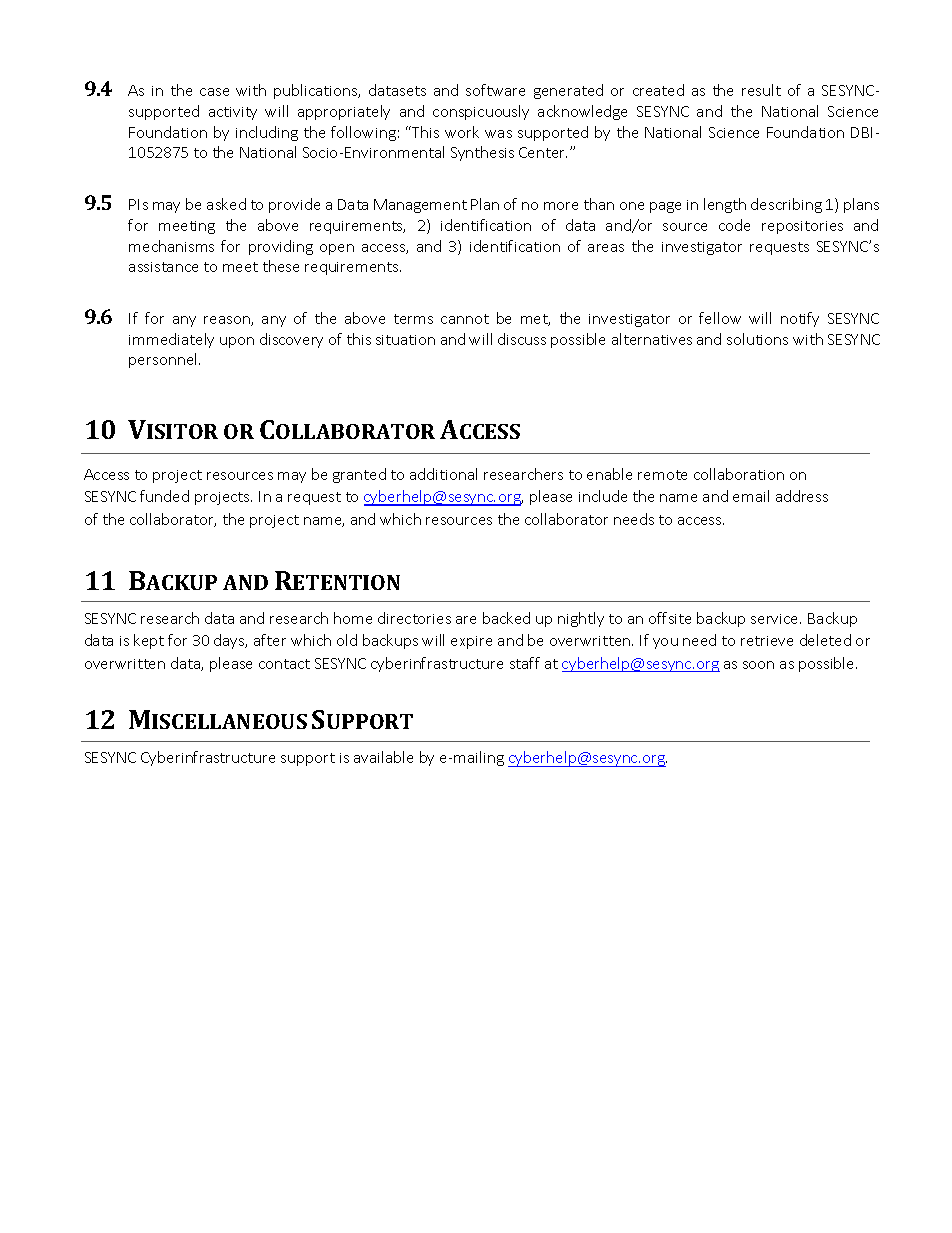 This screenshot has width=952, height=1233. Describe the element at coordinates (164, 360) in the screenshot. I see `personnel` at that location.
